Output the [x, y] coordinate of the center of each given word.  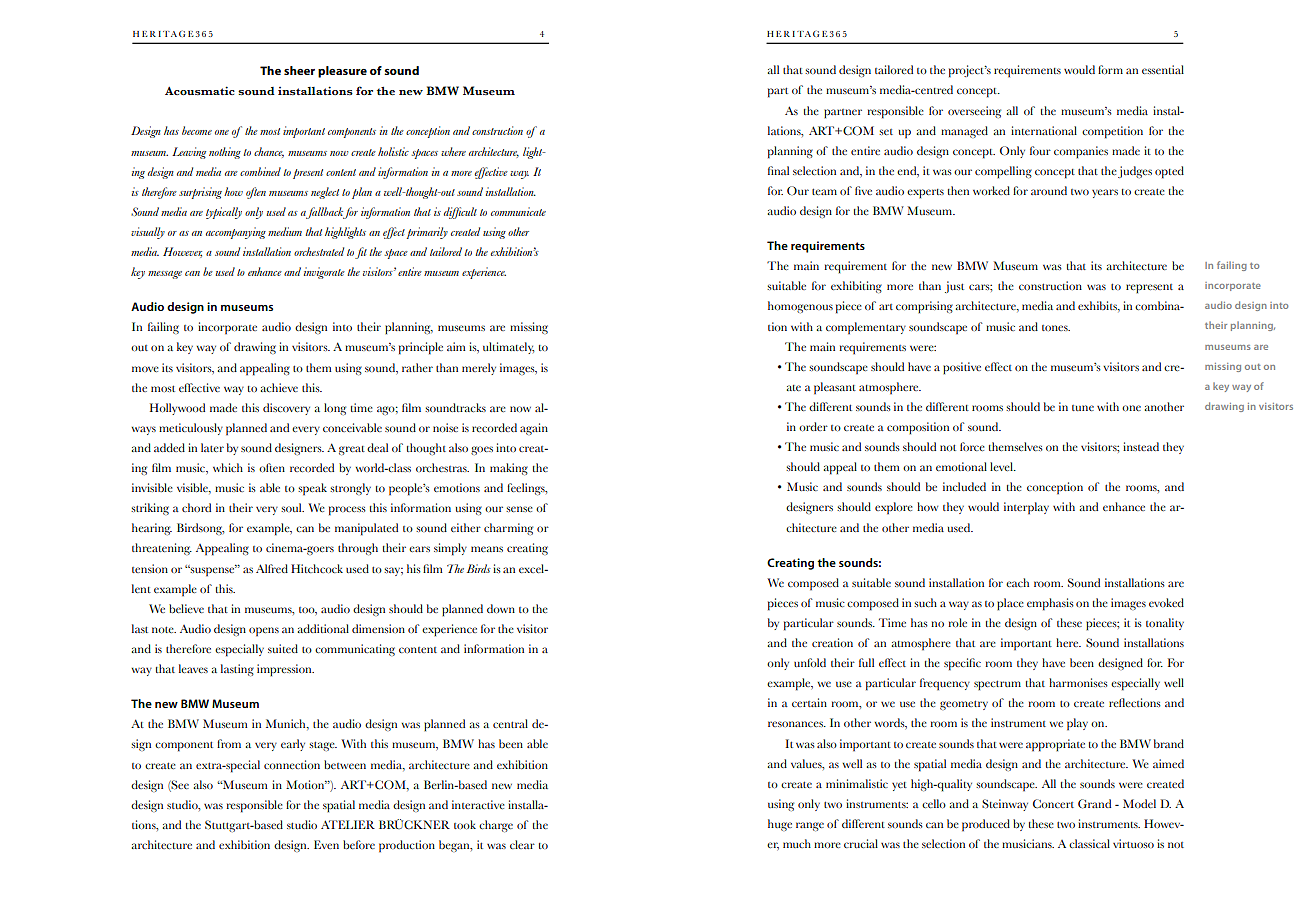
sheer [299, 70]
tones [1056, 328]
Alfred [272, 568]
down [501, 608]
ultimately [508, 348]
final [778, 170]
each [1017, 582]
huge [780, 825]
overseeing [974, 112]
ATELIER [348, 824]
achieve [279, 387]
